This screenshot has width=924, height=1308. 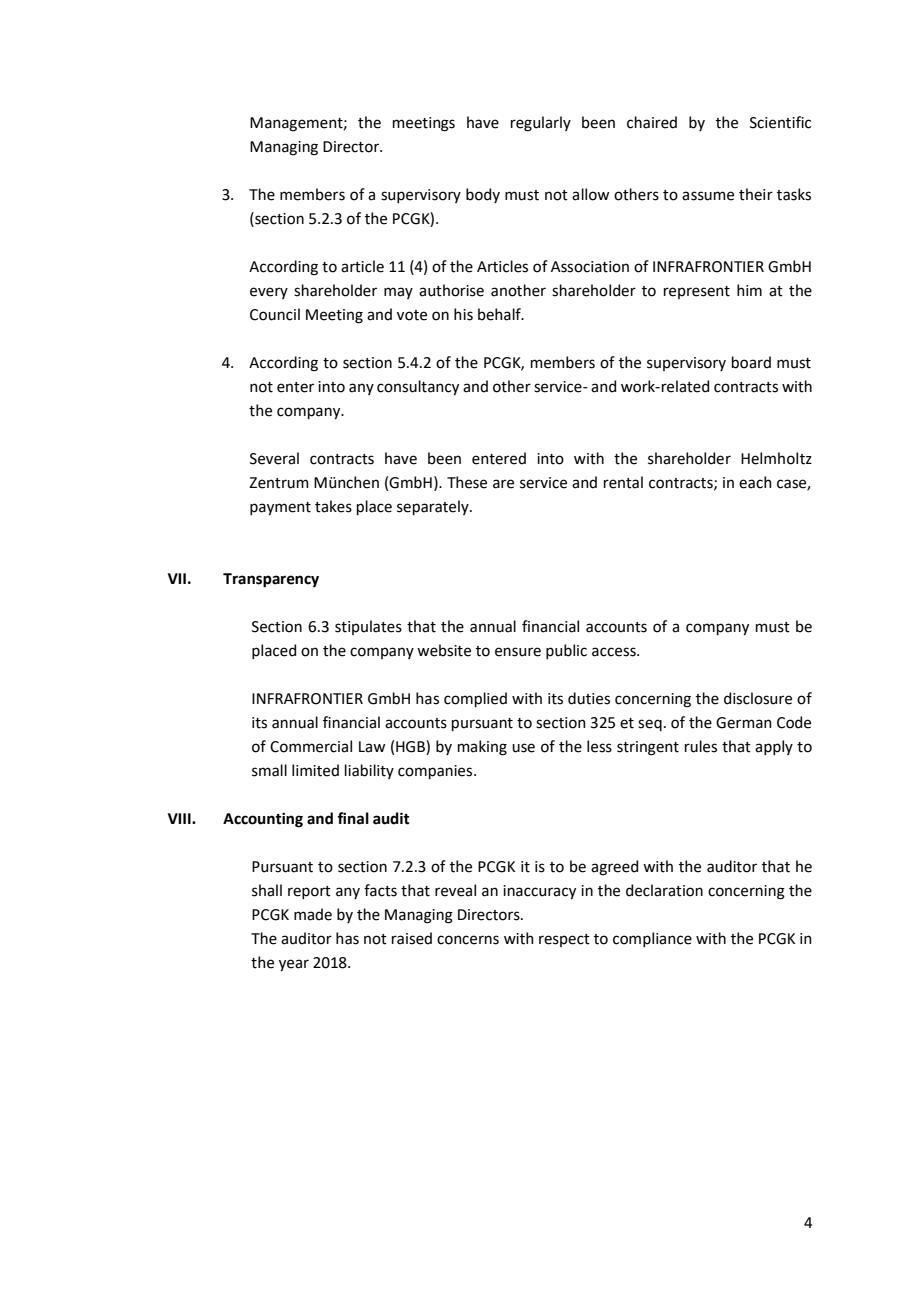 I want to click on board, so click(x=751, y=362).
